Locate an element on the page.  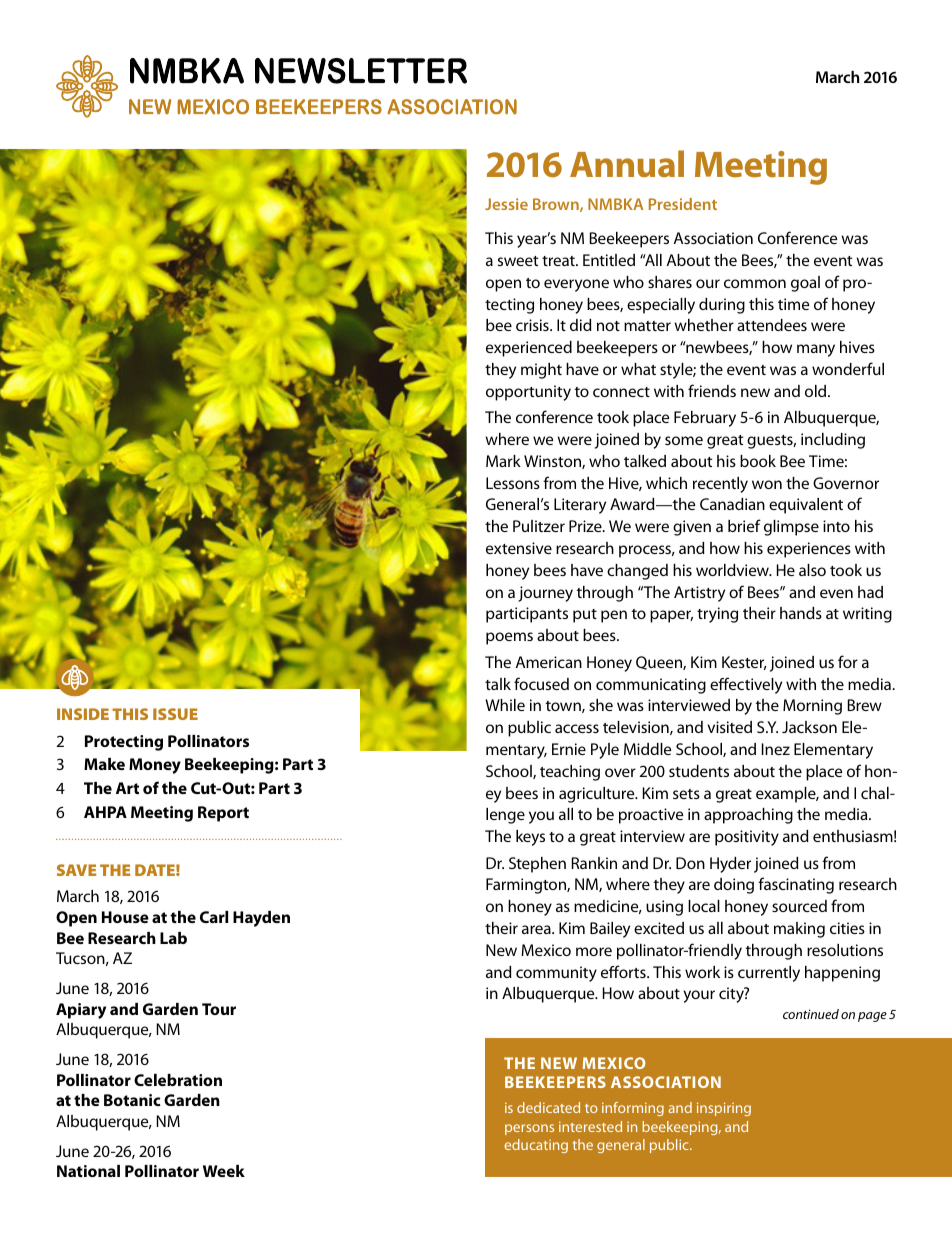
Jessie is located at coordinates (506, 204).
